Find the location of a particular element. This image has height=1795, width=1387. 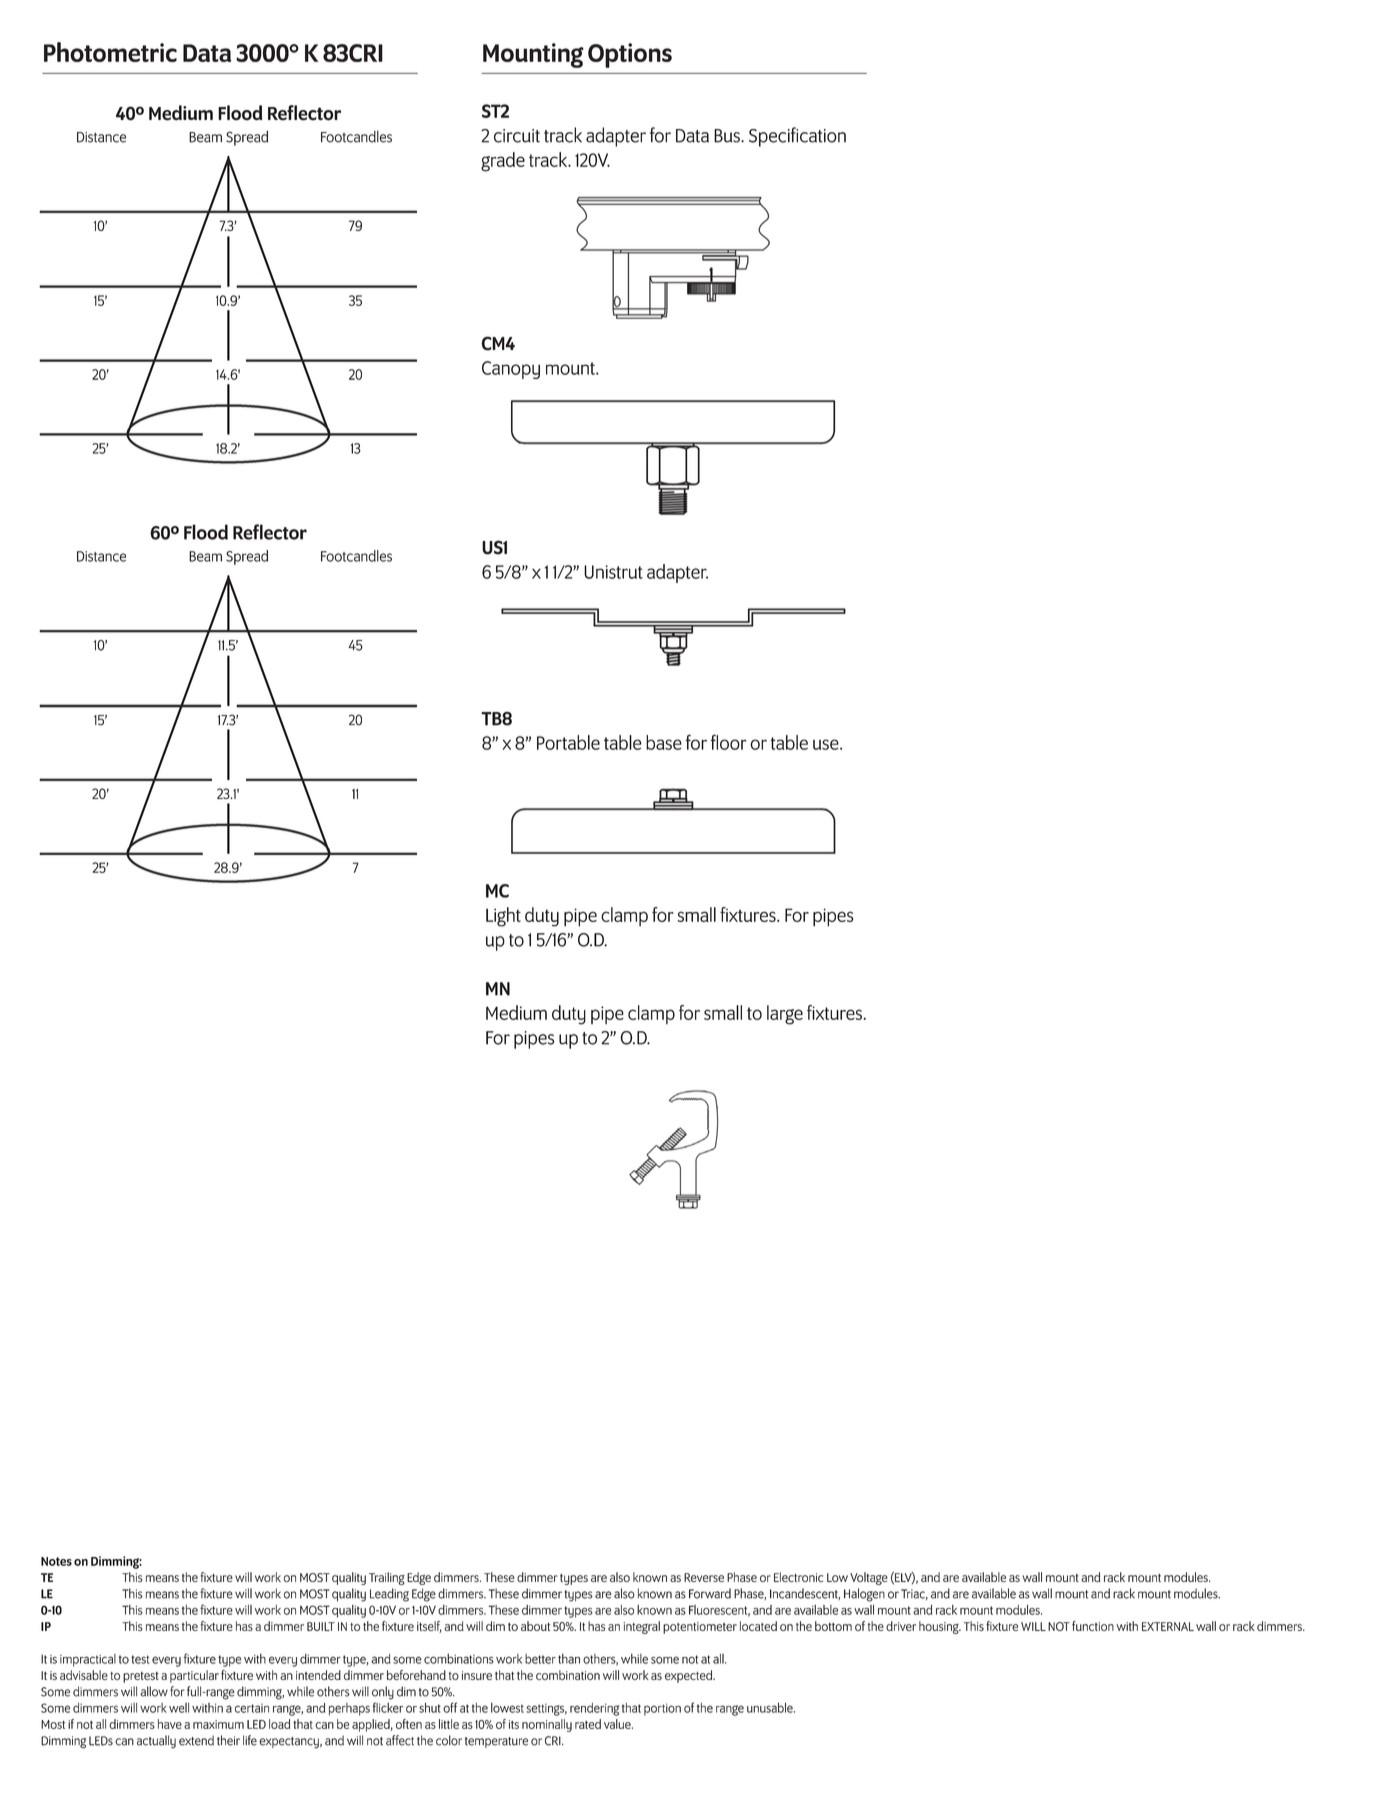

Voltage is located at coordinates (869, 1578).
